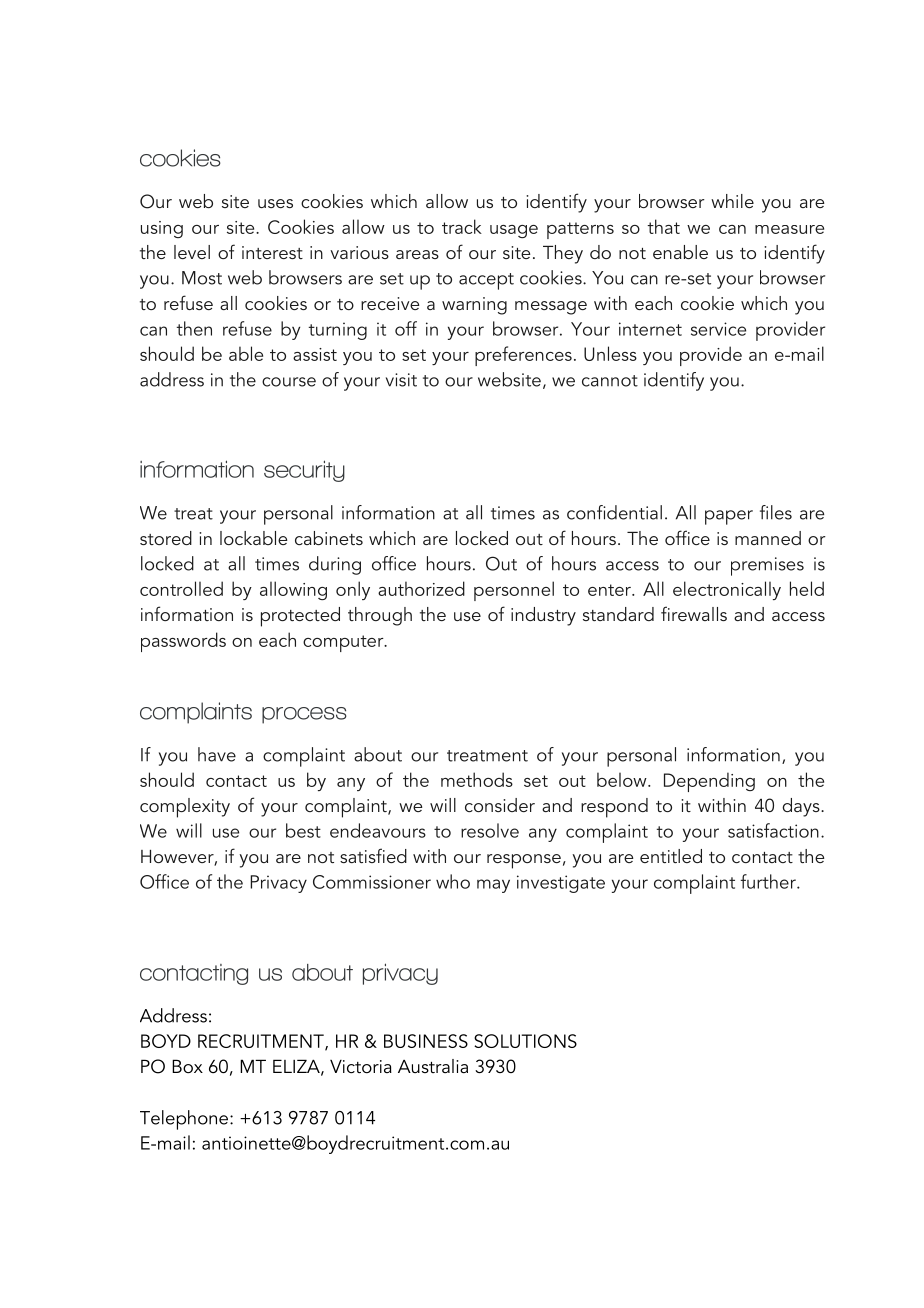 The width and height of the image is (924, 1308). What do you see at coordinates (732, 201) in the image?
I see `while` at bounding box center [732, 201].
